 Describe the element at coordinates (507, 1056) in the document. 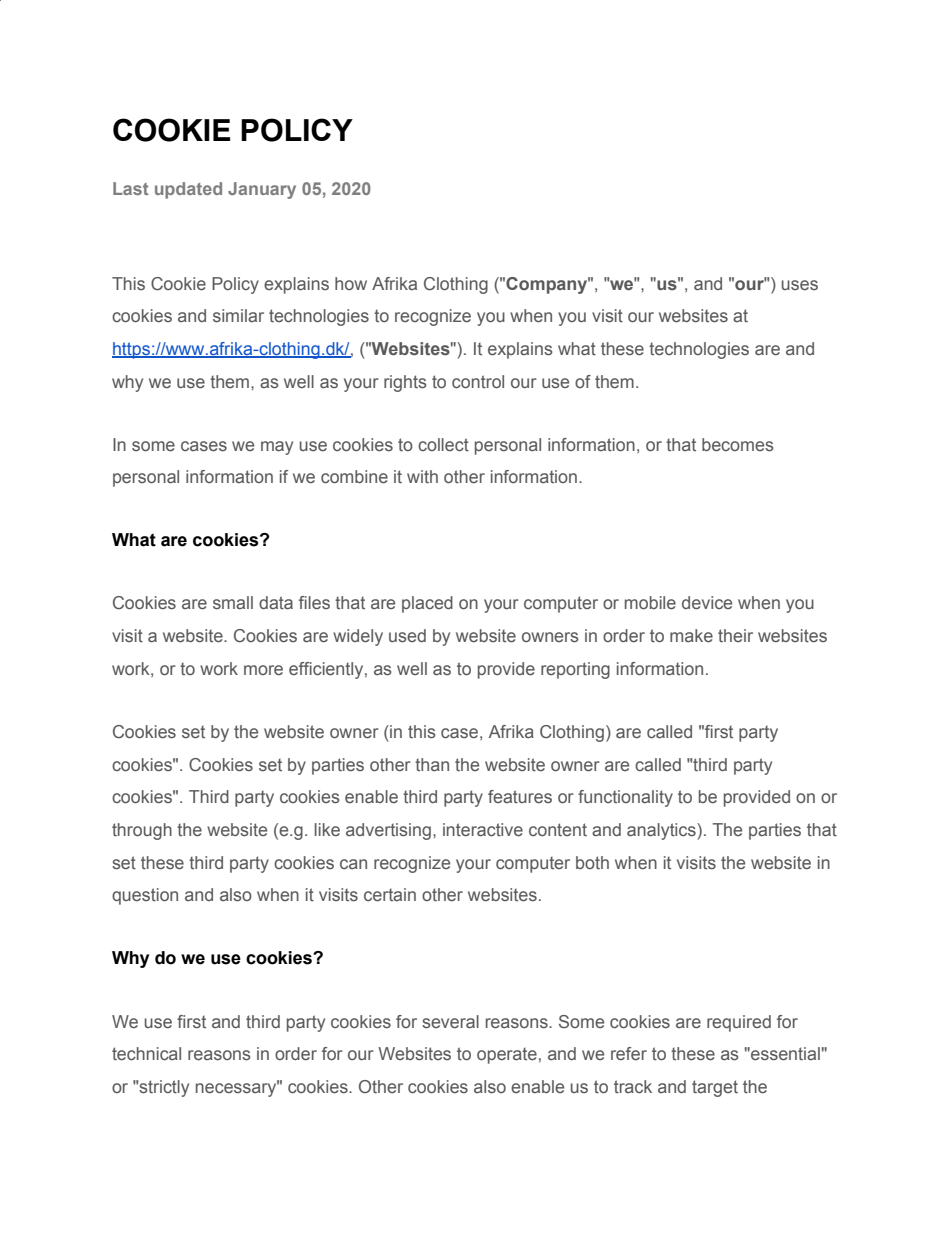

I see `operate` at that location.
